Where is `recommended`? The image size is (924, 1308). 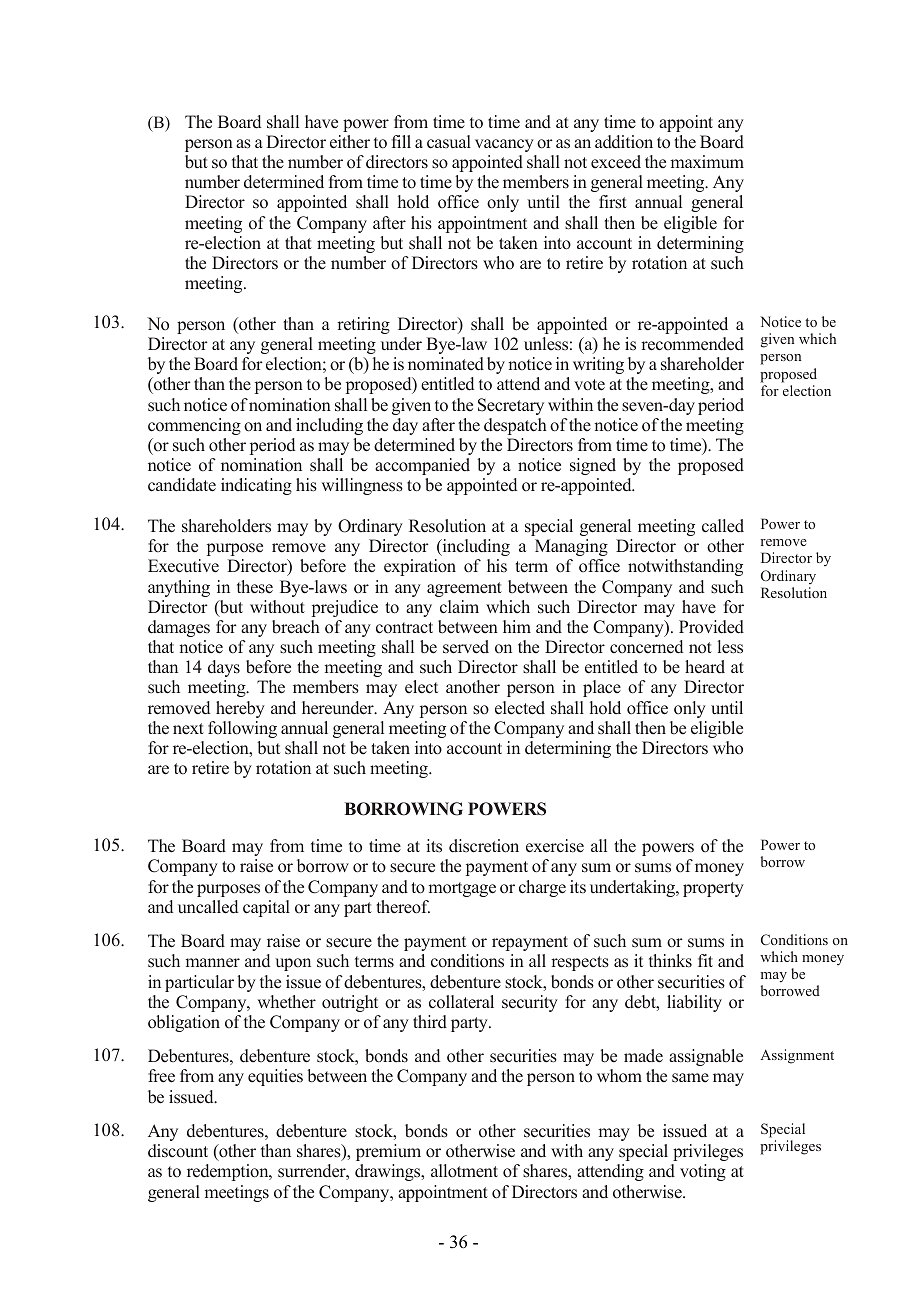
recommended is located at coordinates (692, 344).
